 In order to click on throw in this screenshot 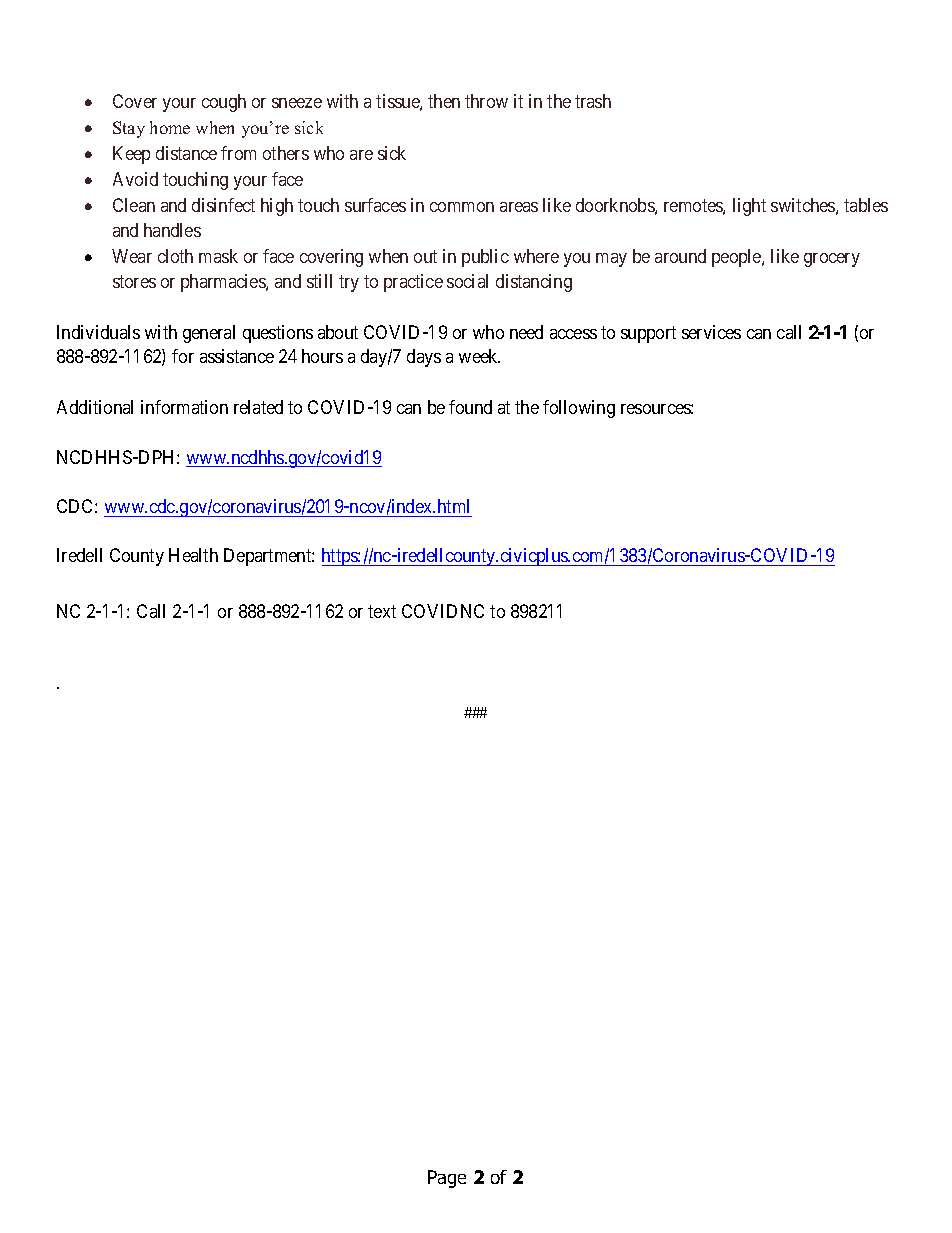, I will do `click(486, 101)`.
